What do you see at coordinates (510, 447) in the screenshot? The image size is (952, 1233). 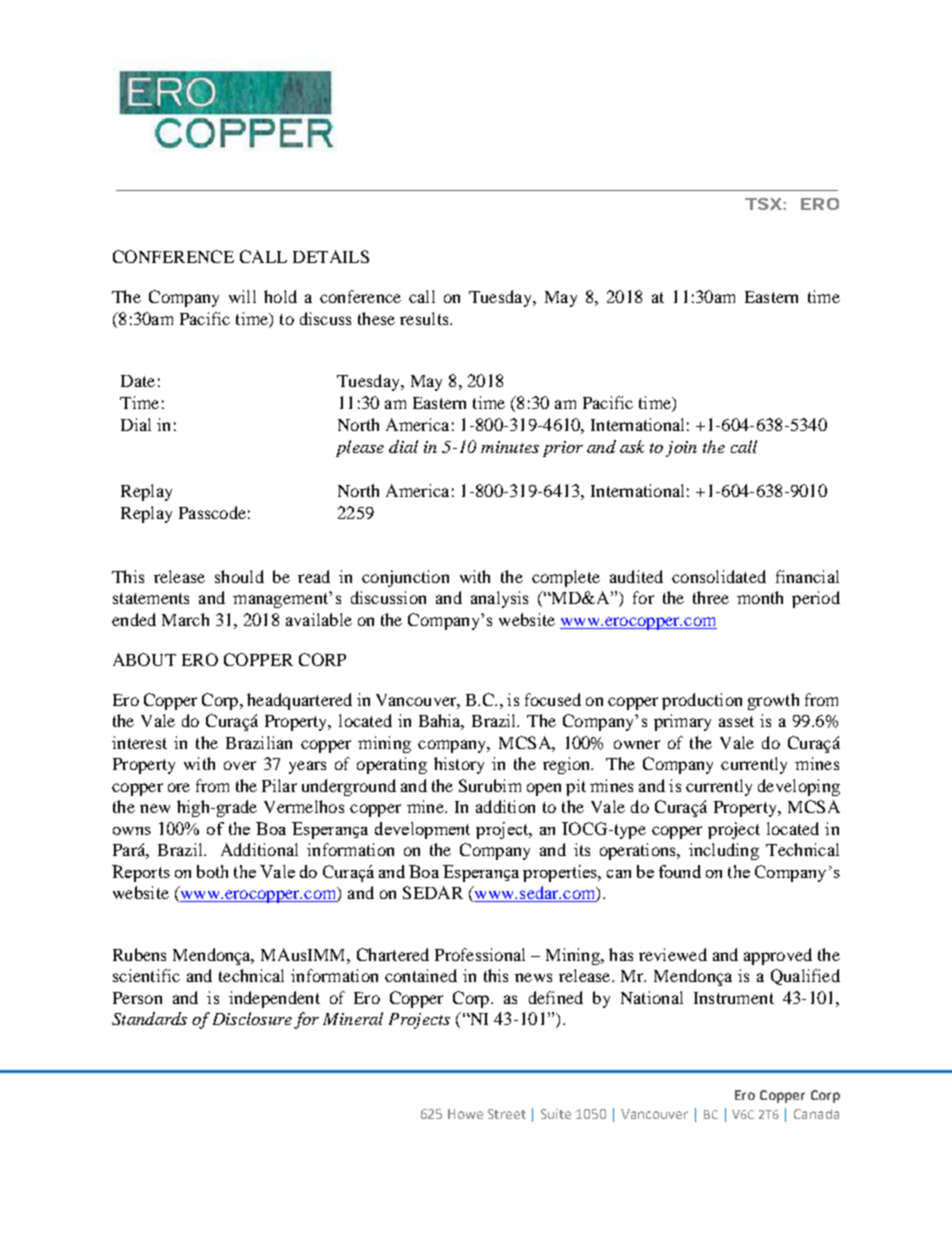 I see `minutes` at bounding box center [510, 447].
